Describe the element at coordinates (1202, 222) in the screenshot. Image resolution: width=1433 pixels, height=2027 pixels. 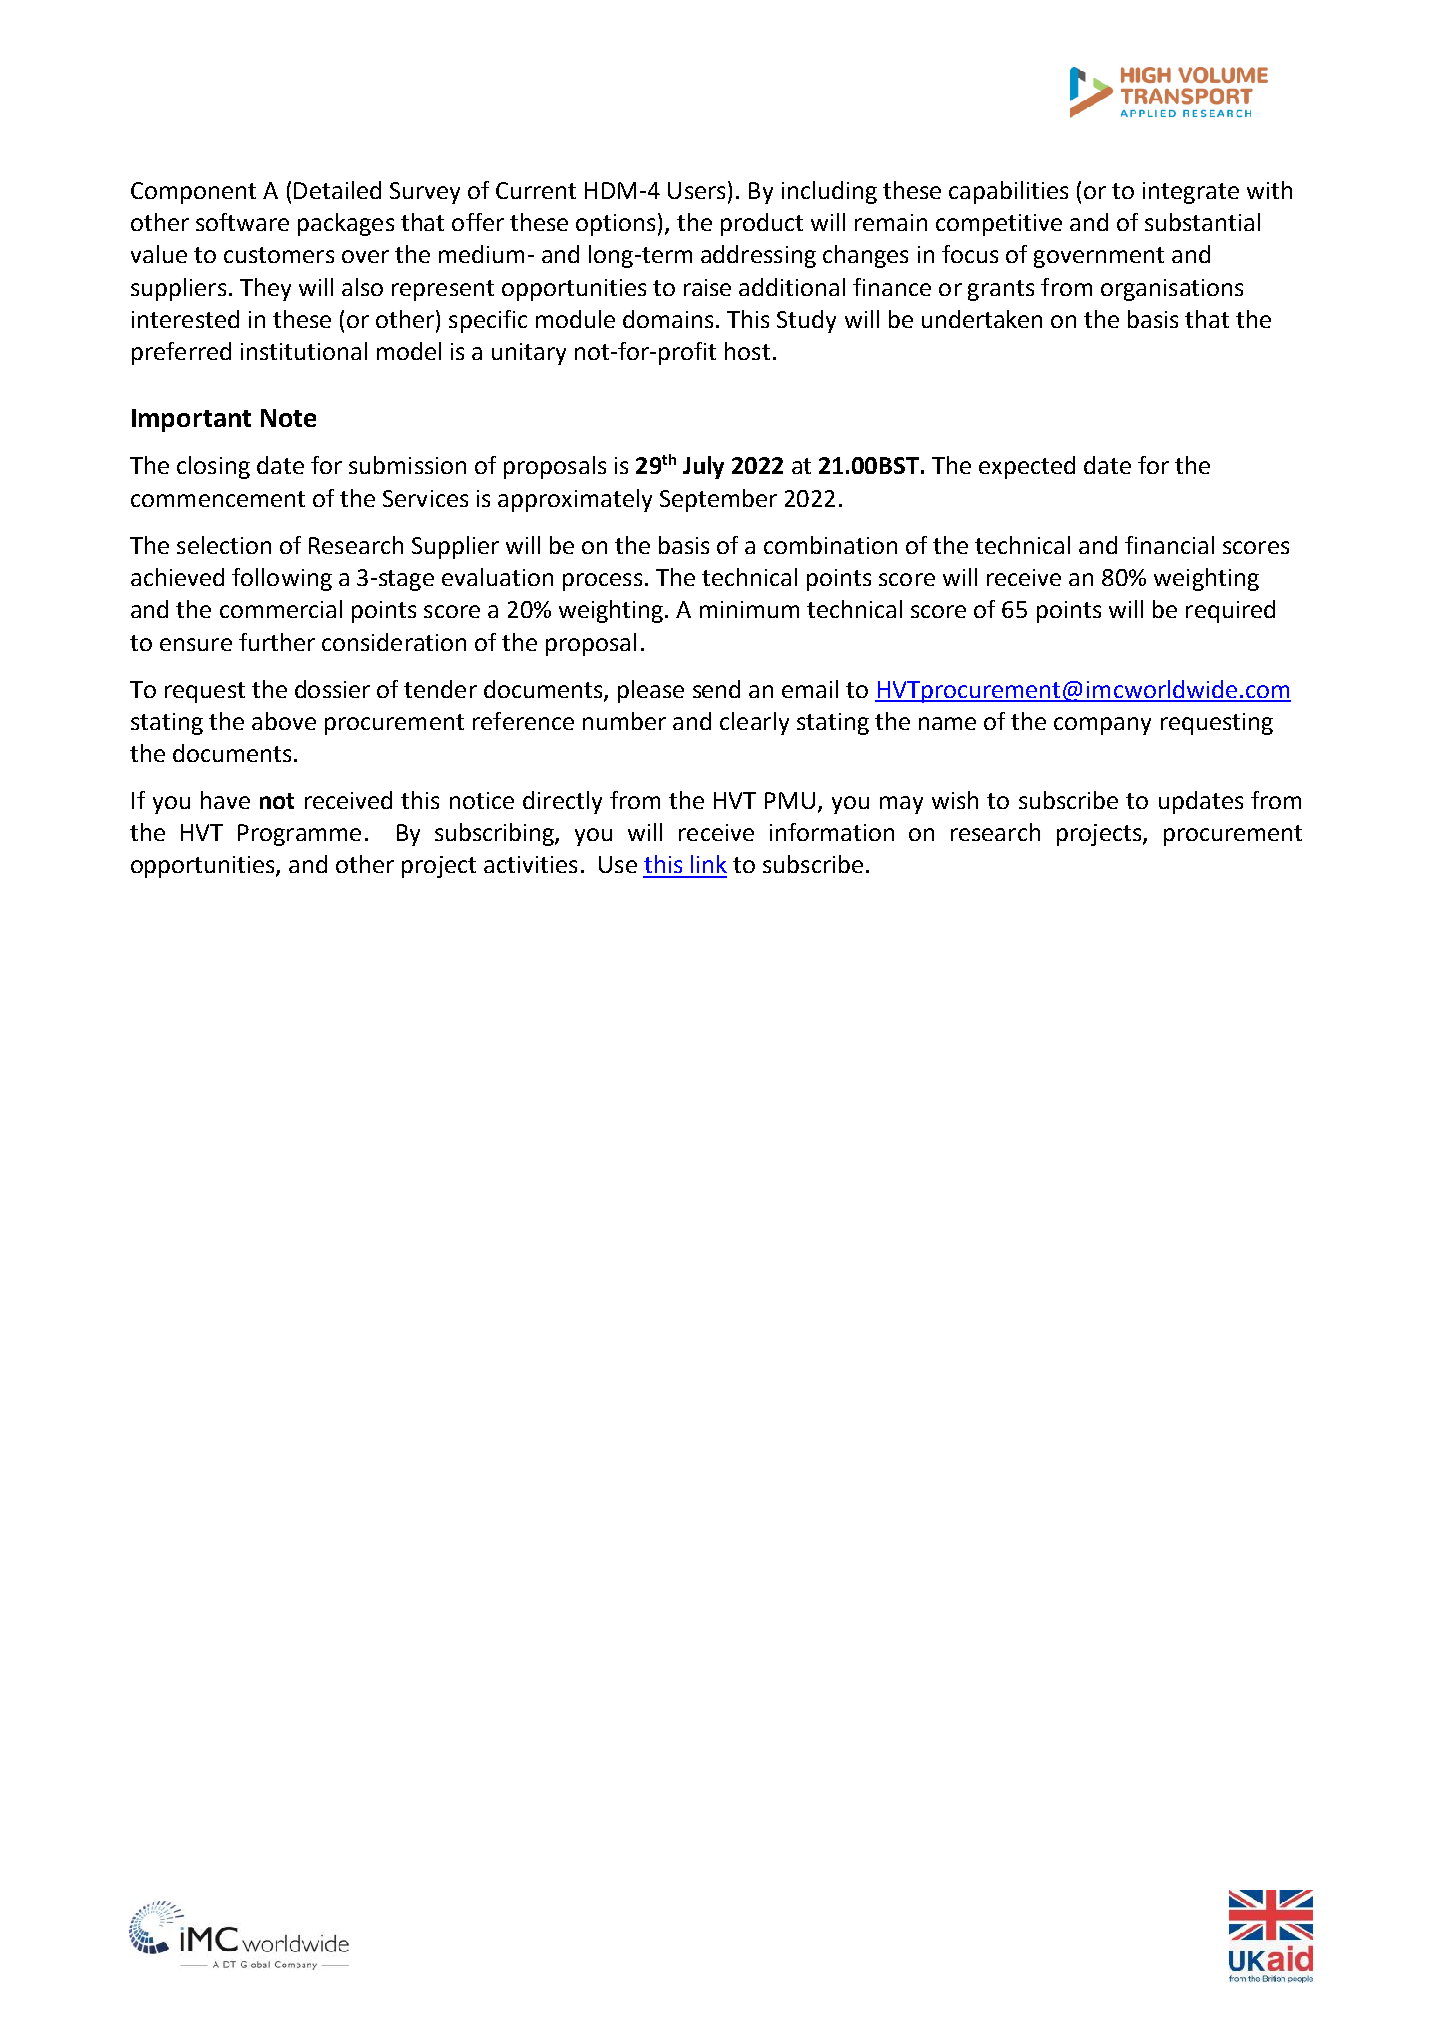
I see `substantial` at that location.
